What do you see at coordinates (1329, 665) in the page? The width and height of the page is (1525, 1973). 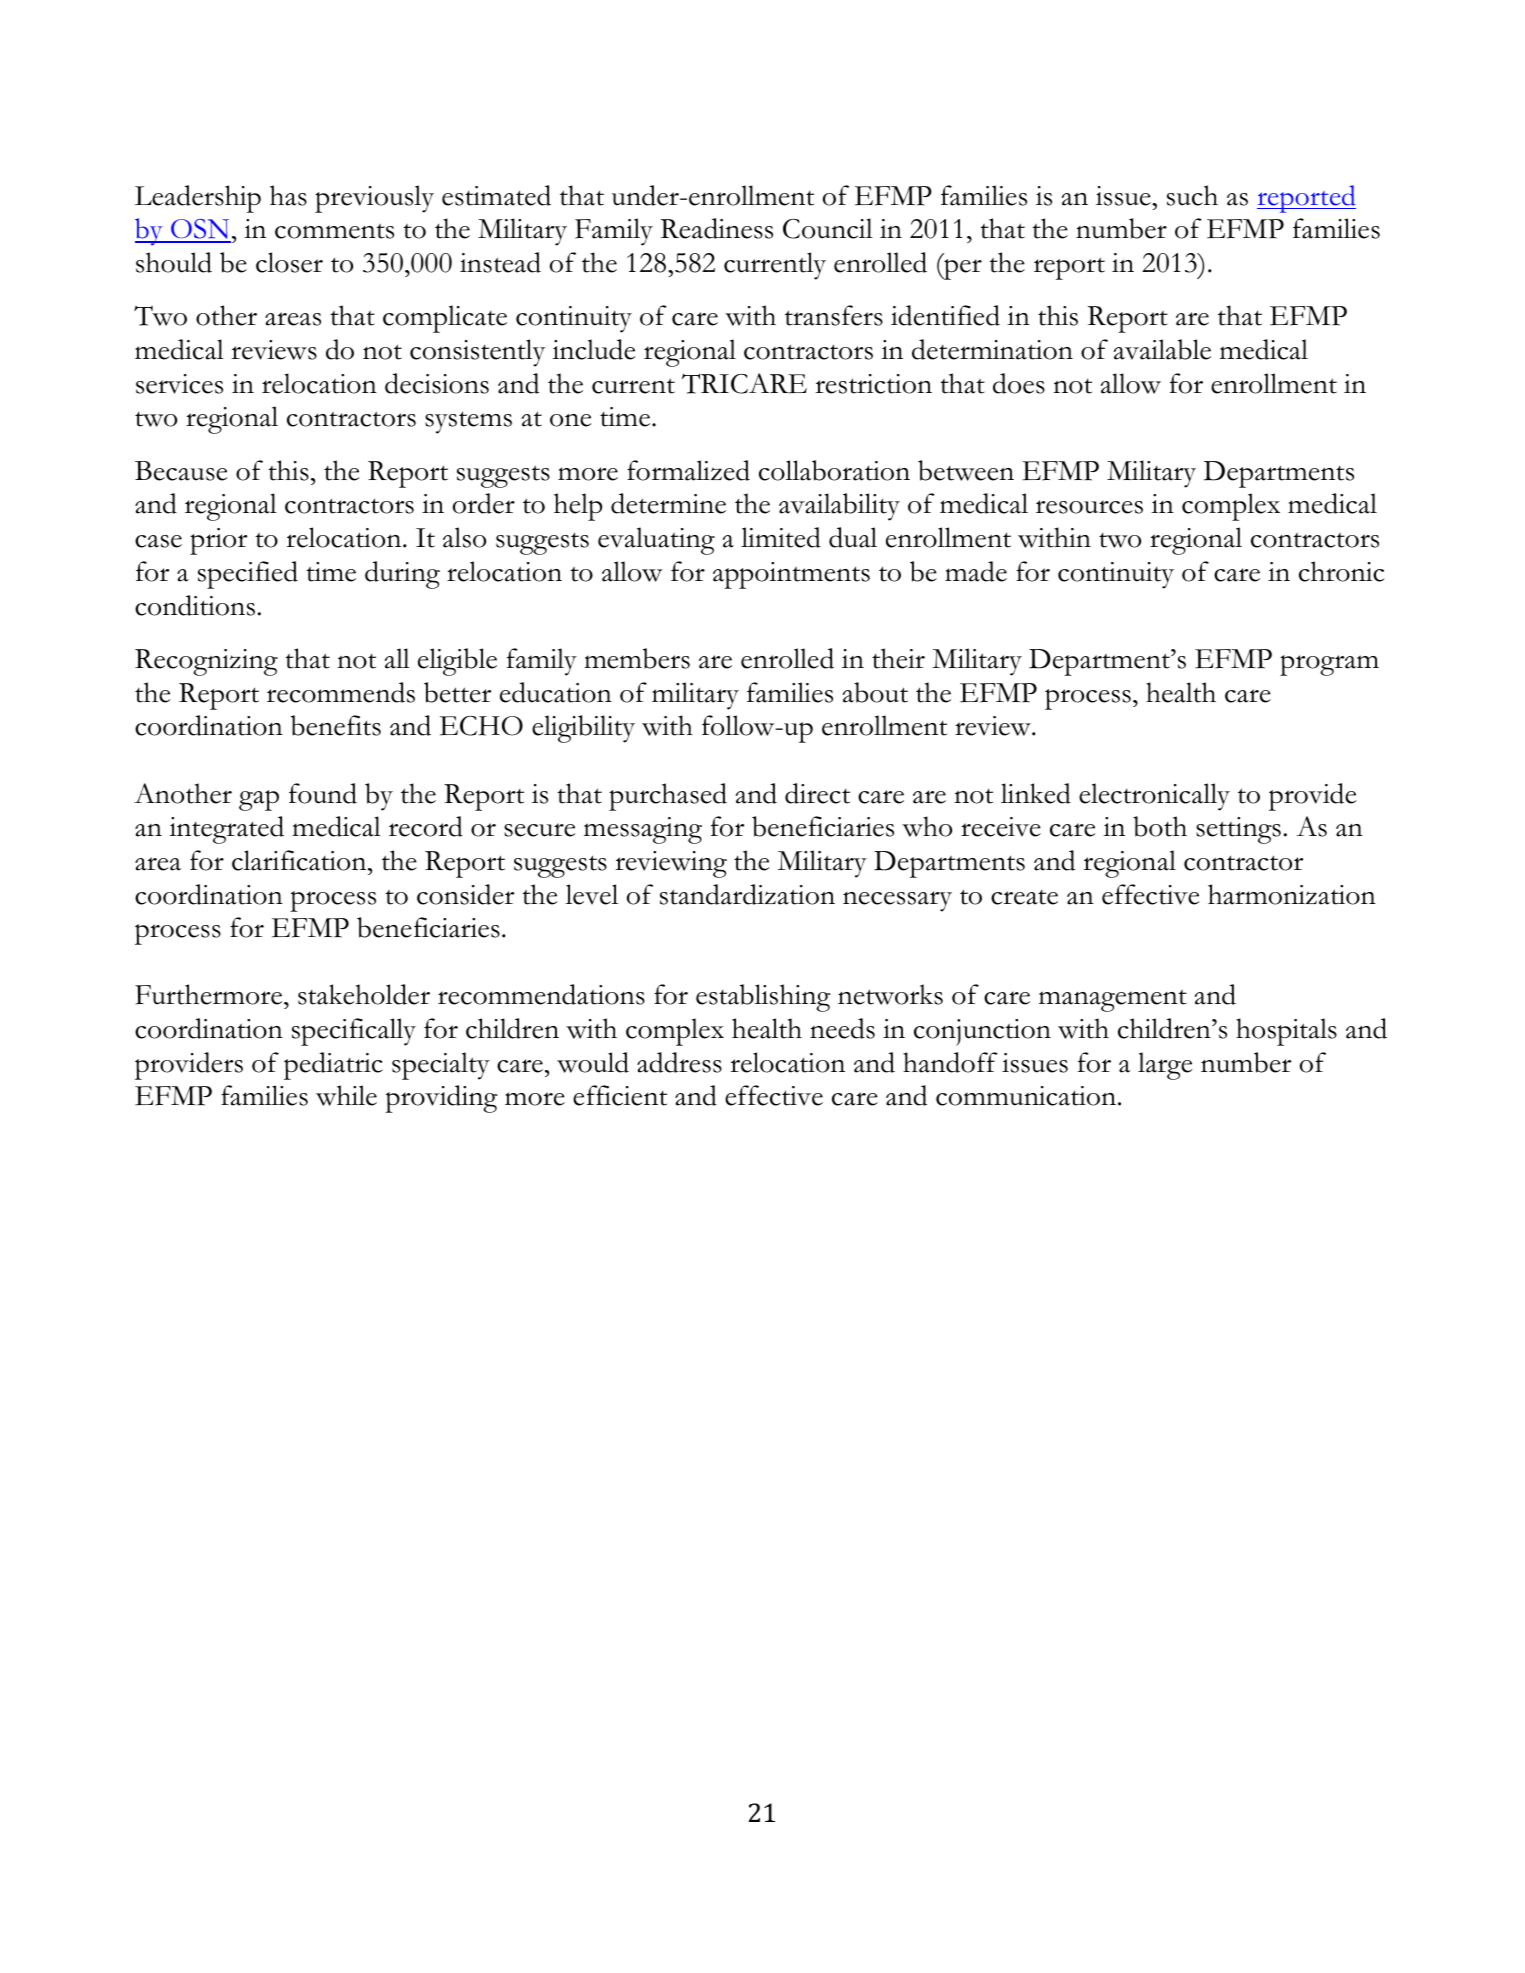 I see `program` at bounding box center [1329, 665].
